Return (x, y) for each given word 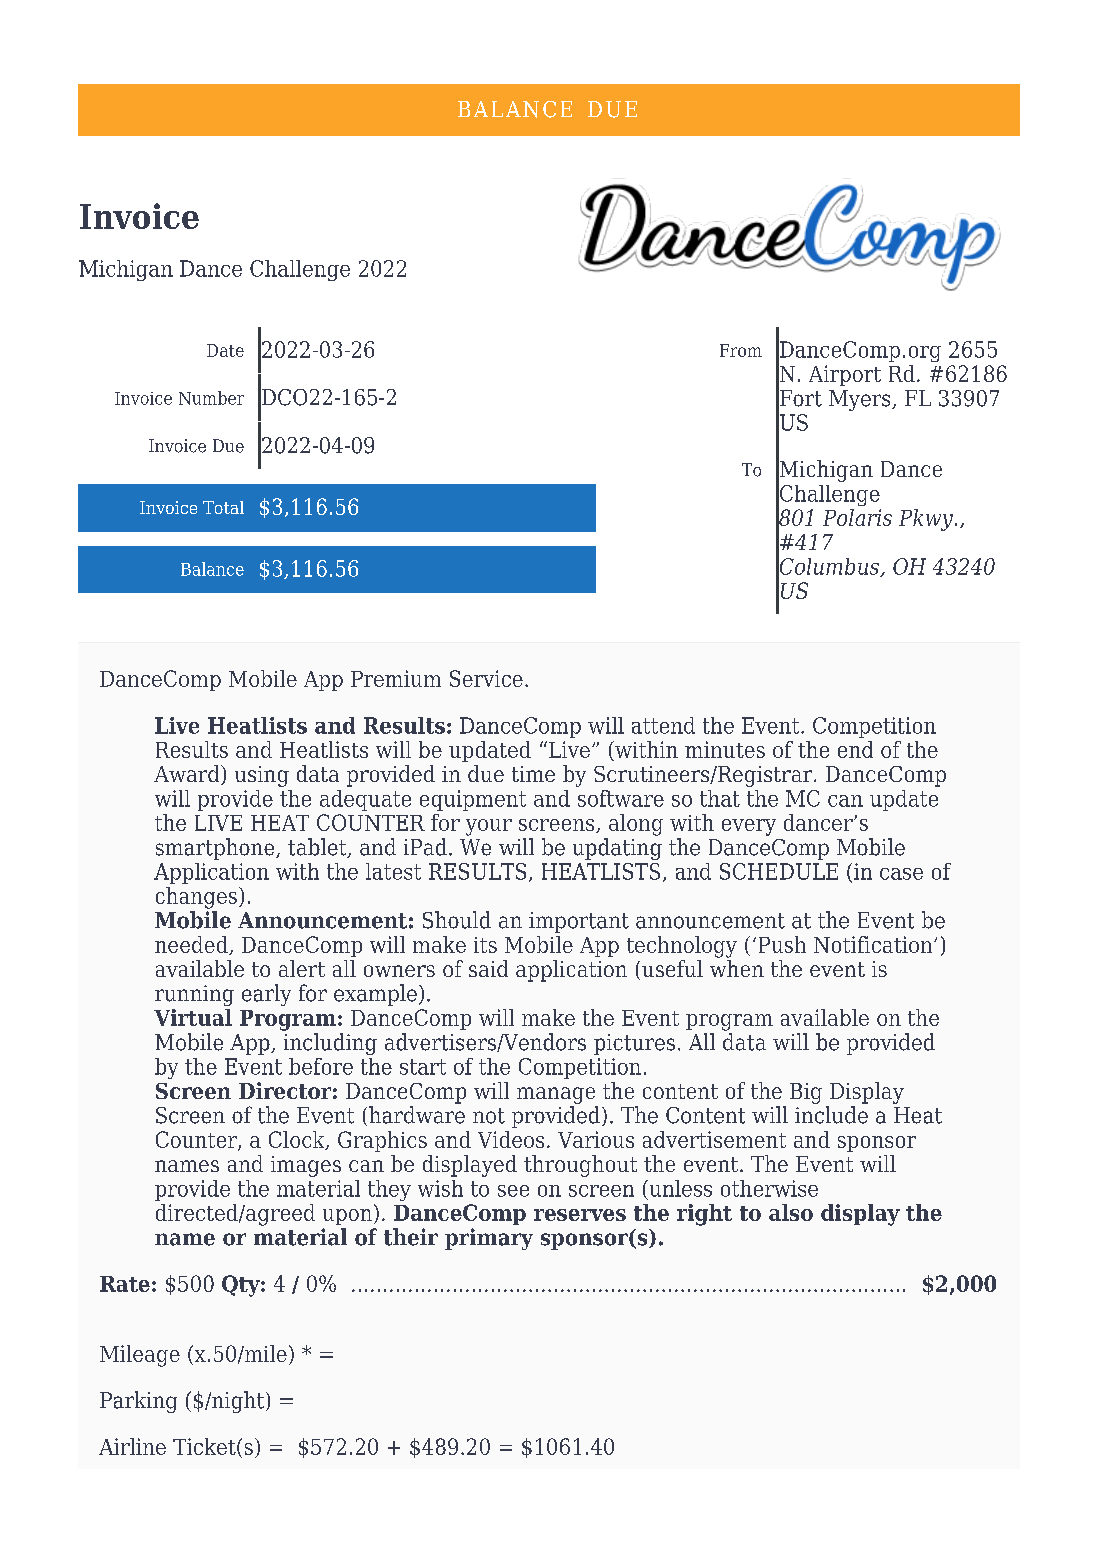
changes (196, 898)
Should (457, 920)
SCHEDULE (779, 871)
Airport (845, 375)
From (741, 350)
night (238, 1402)
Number (211, 398)
